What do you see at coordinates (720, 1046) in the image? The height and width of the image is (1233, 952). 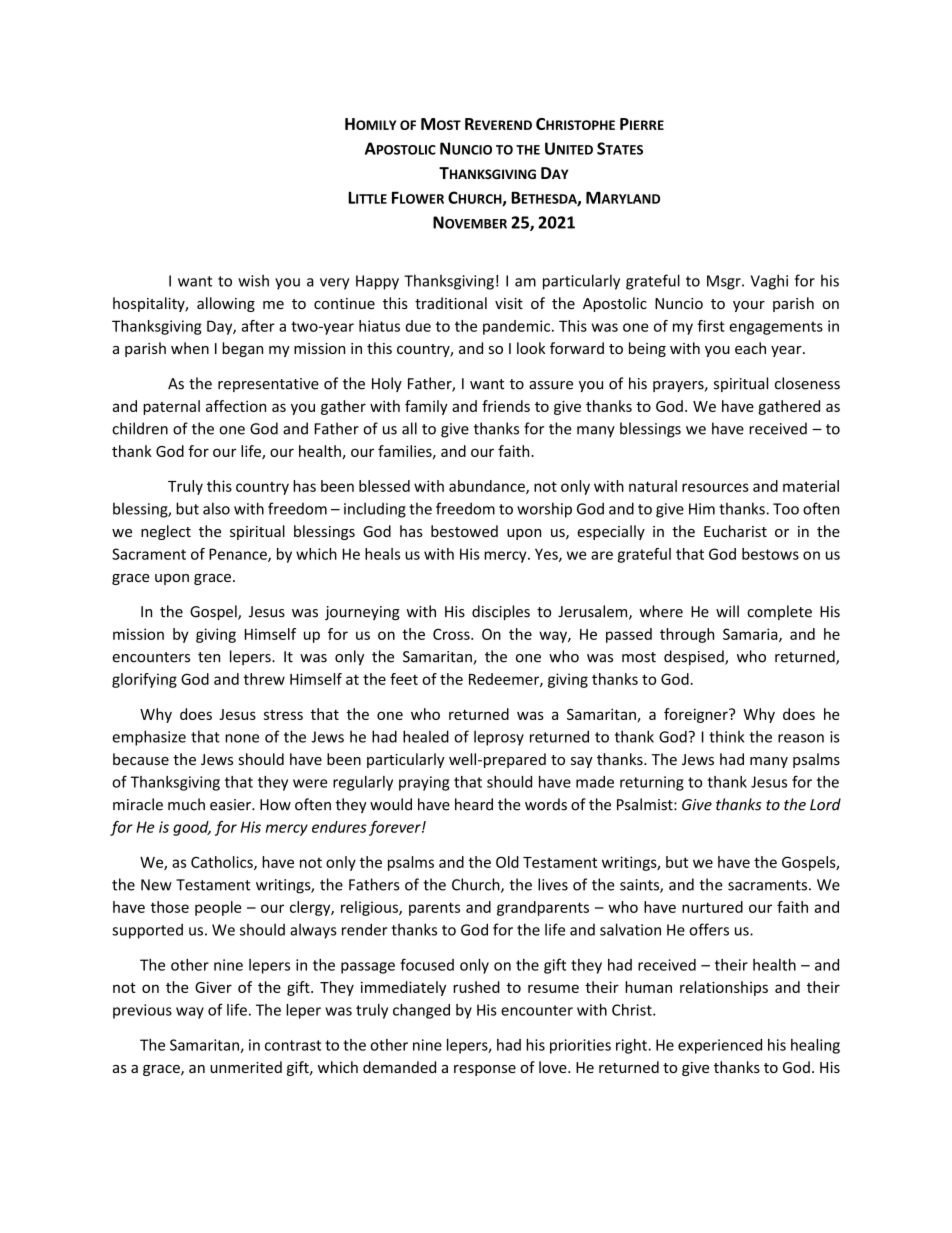 I see `experienced` at bounding box center [720, 1046].
